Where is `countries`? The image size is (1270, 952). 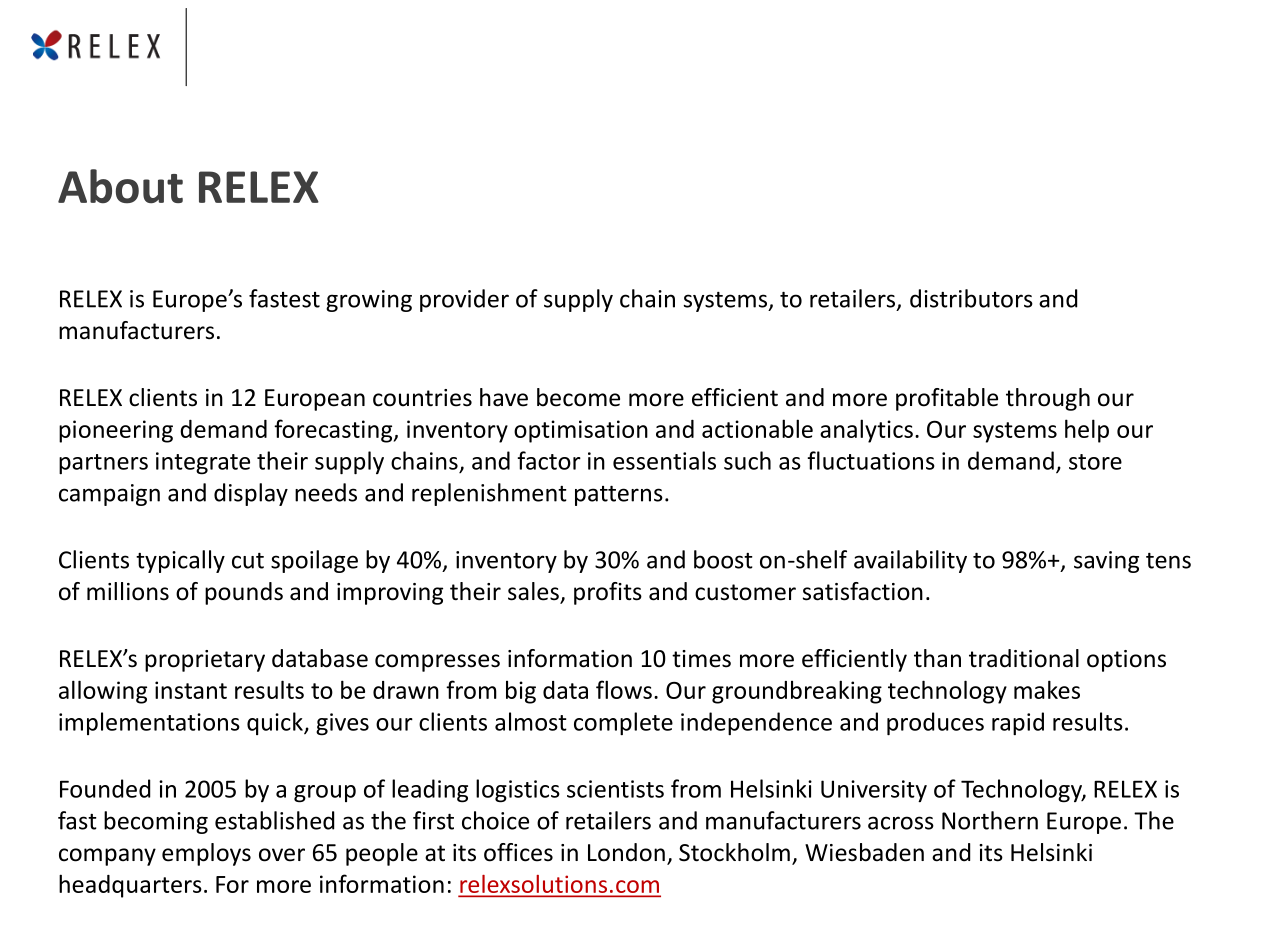 countries is located at coordinates (422, 398).
